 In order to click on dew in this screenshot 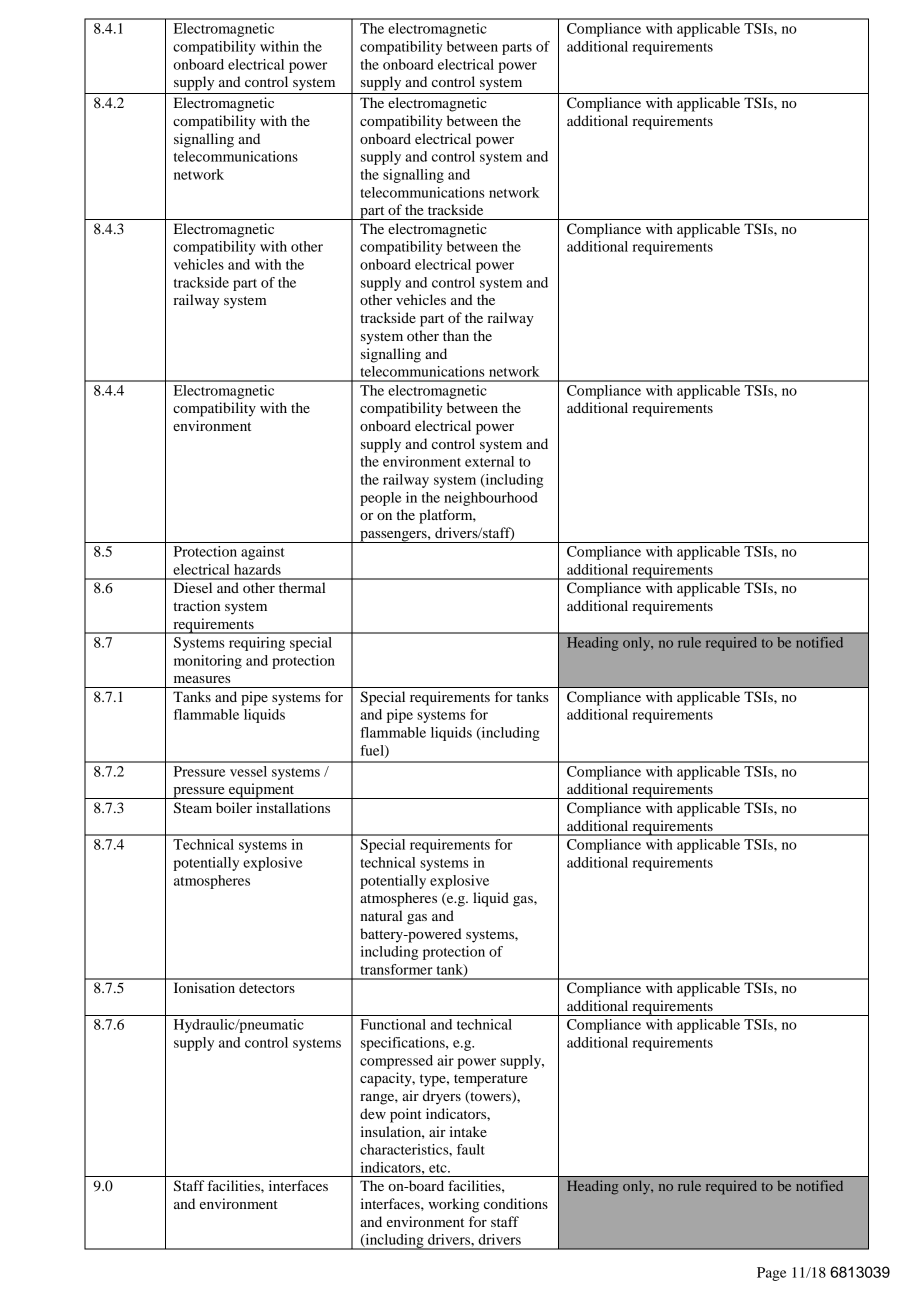, I will do `click(373, 1113)`.
